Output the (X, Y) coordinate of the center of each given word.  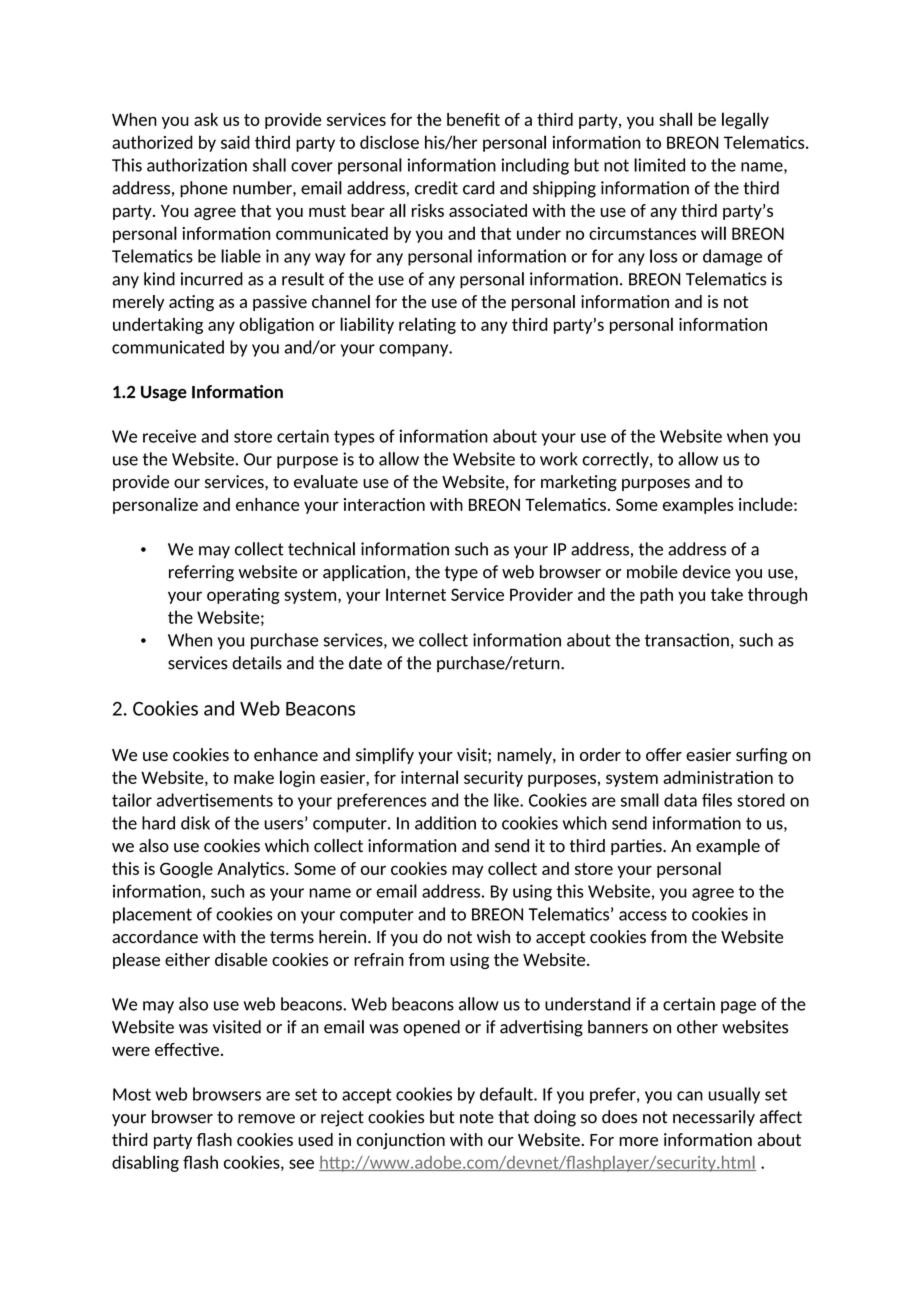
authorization (197, 165)
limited (659, 165)
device (707, 572)
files (717, 800)
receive (169, 436)
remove (266, 1119)
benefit (473, 119)
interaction (384, 504)
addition (445, 823)
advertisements (215, 800)
